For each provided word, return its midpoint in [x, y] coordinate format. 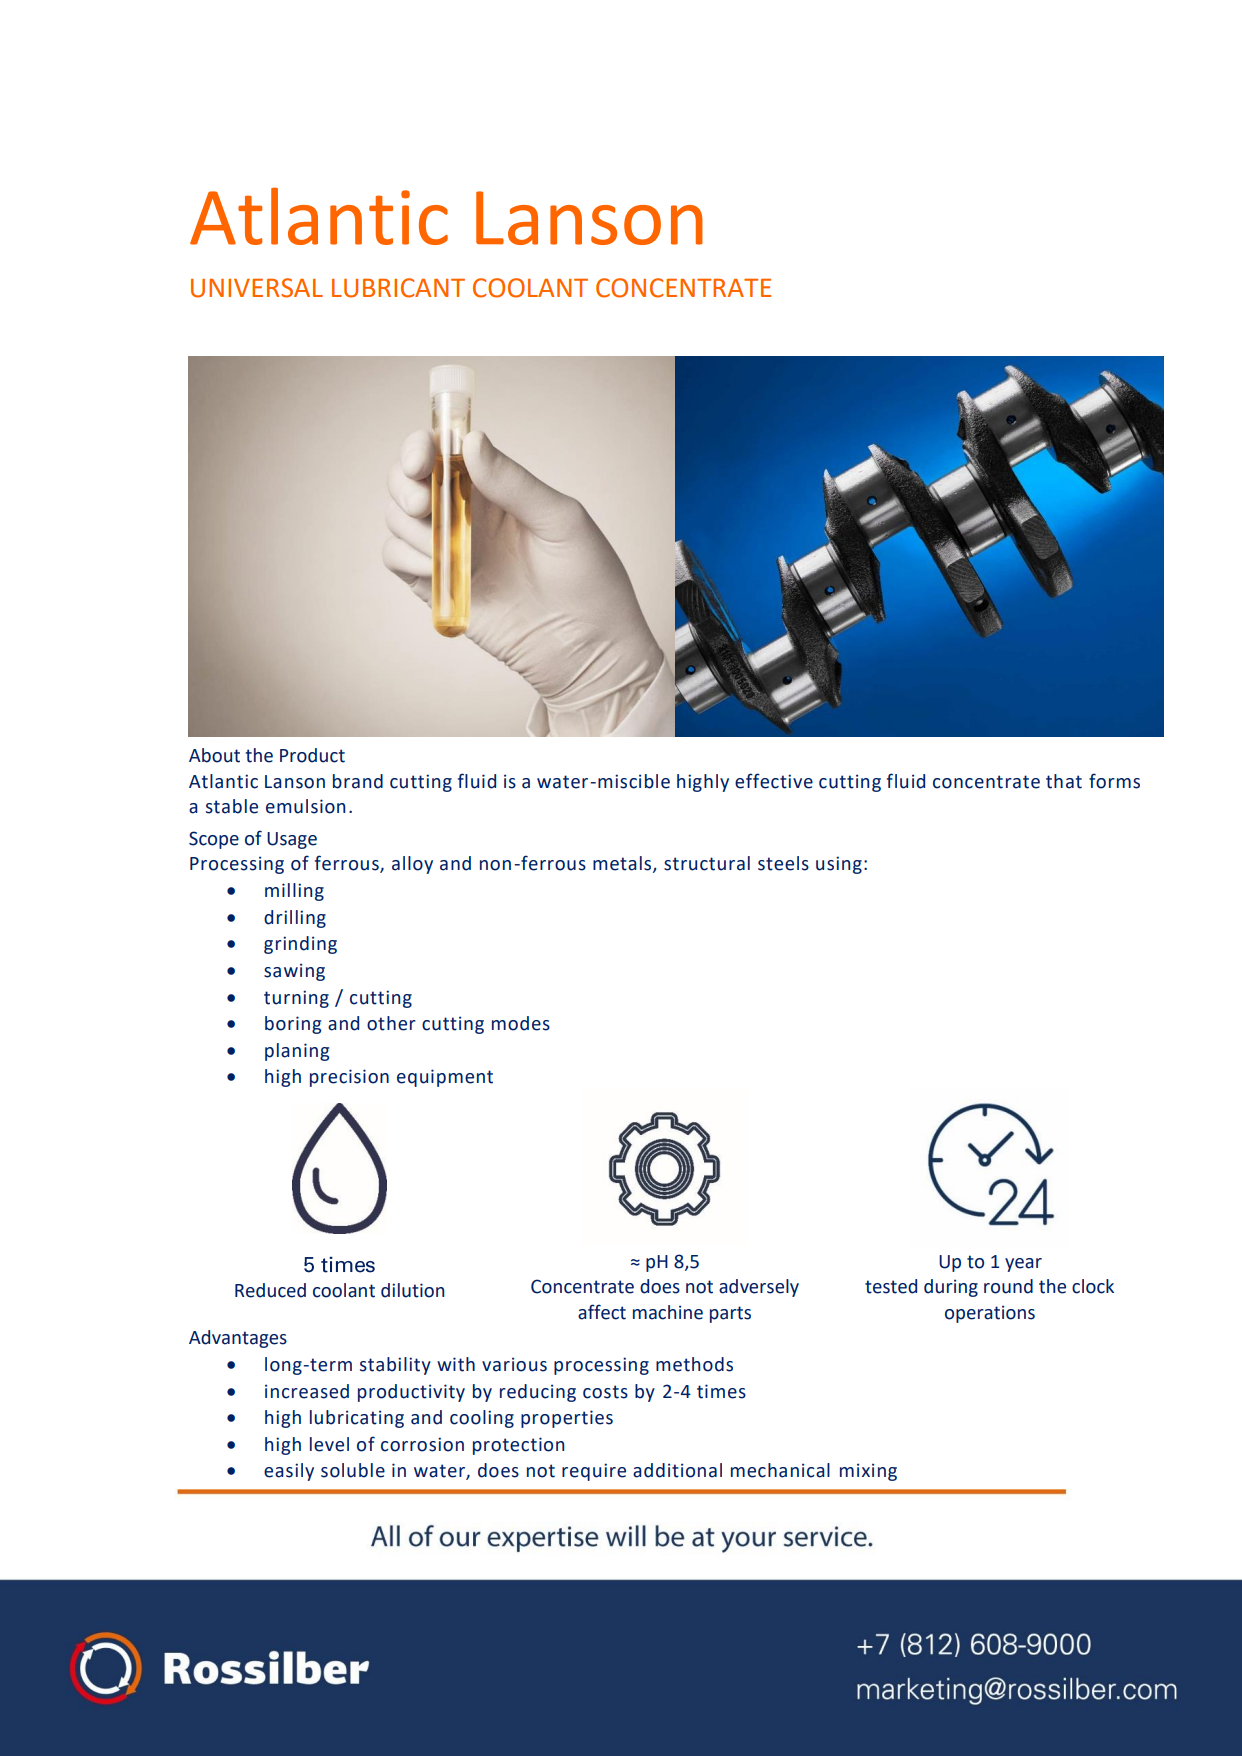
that [1064, 781]
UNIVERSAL [257, 288]
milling [294, 892]
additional [677, 1470]
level [329, 1444]
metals [623, 864]
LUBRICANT [398, 288]
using [839, 865]
